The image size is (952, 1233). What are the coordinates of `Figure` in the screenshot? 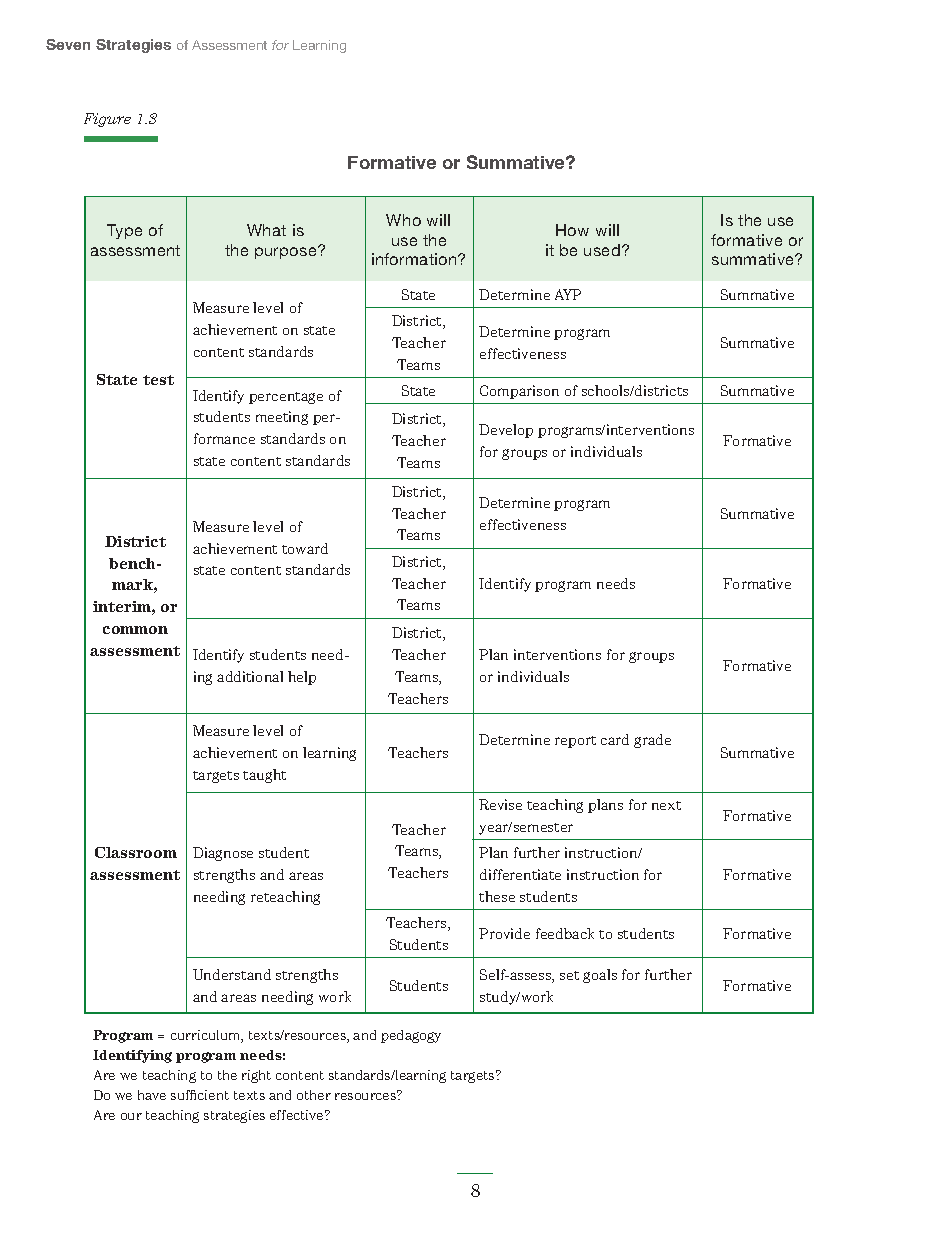 It's located at (107, 120).
